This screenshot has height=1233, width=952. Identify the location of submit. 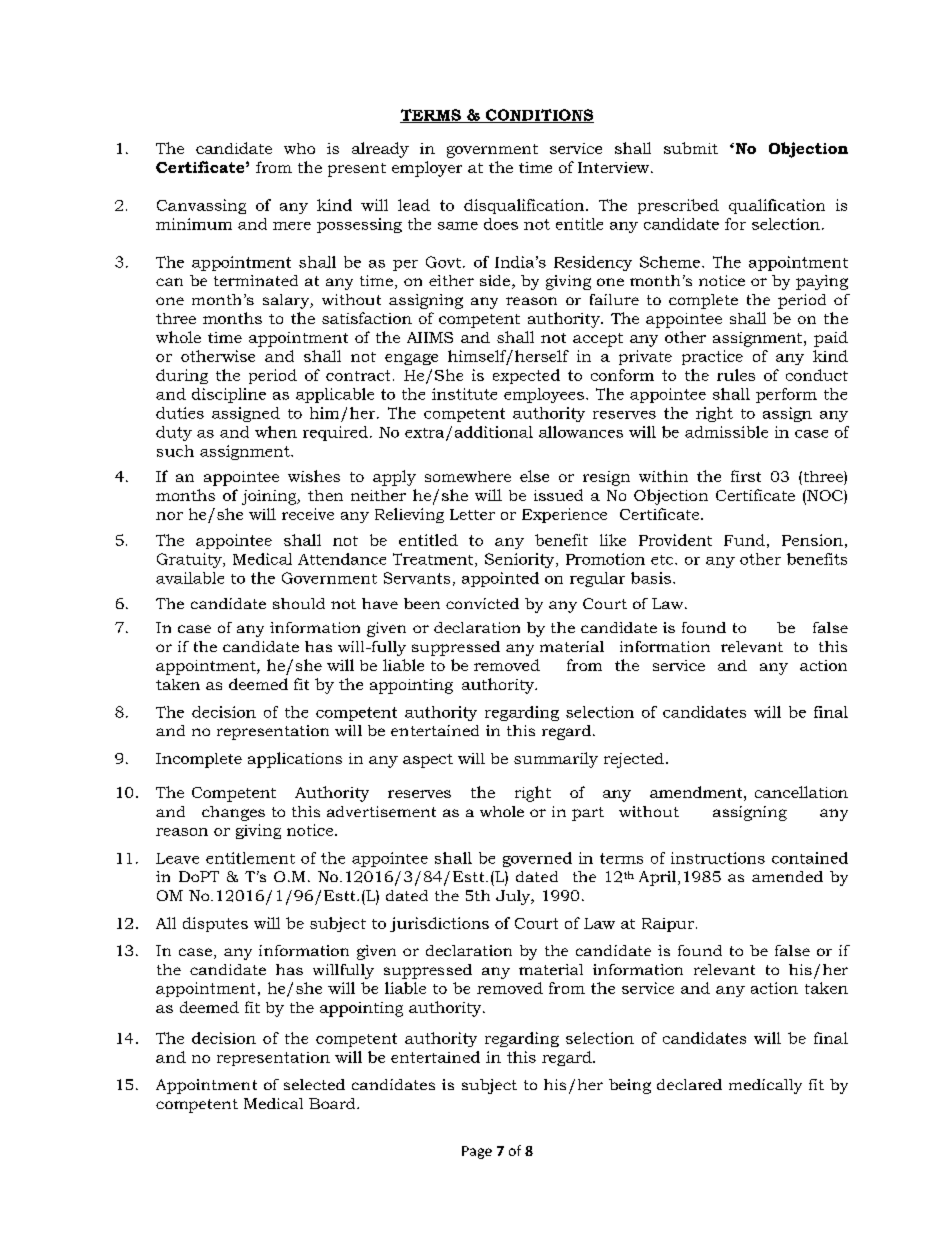
(691, 148).
